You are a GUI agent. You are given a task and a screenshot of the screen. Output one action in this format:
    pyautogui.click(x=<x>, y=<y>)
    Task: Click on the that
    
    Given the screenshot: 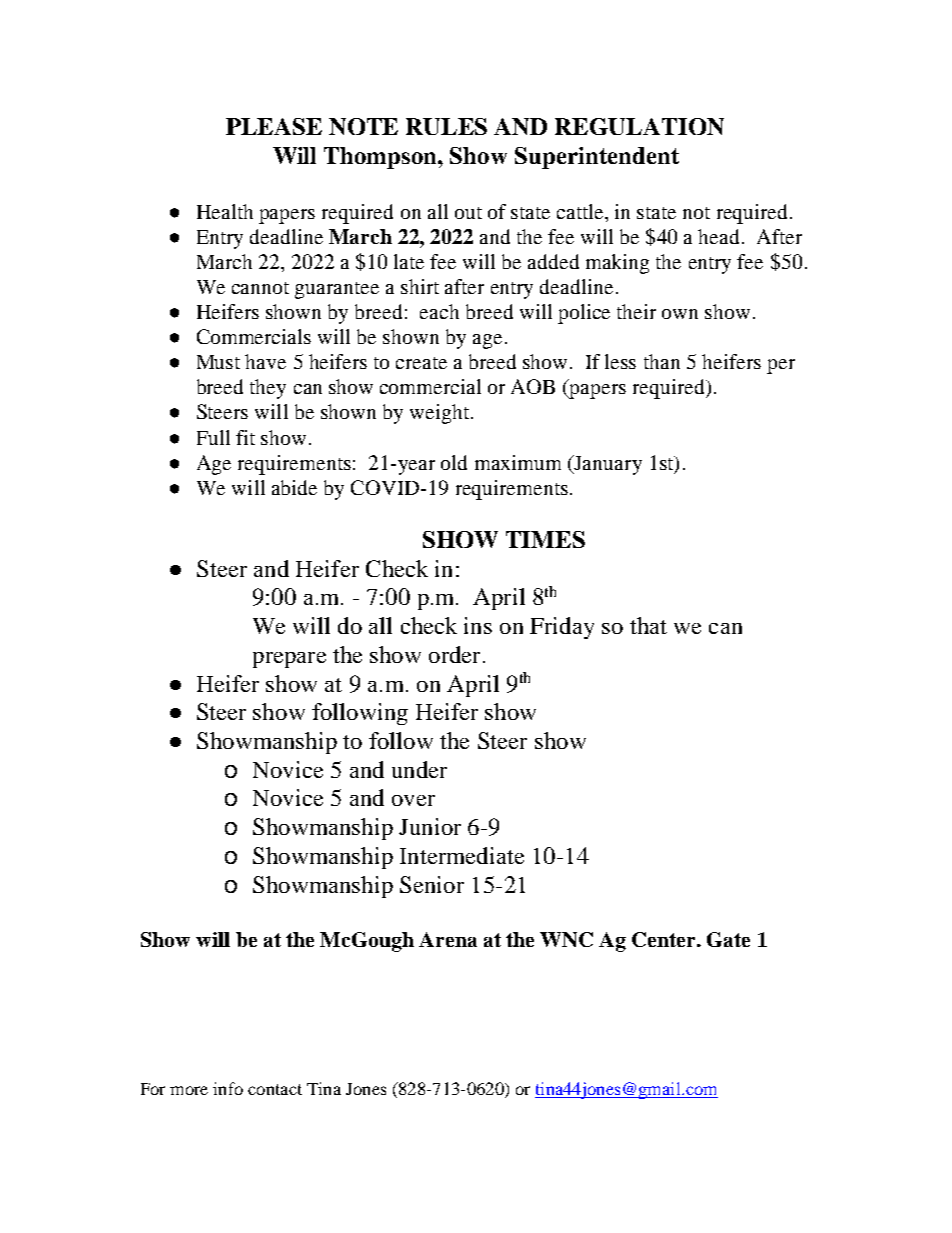 What is the action you would take?
    pyautogui.click(x=648, y=625)
